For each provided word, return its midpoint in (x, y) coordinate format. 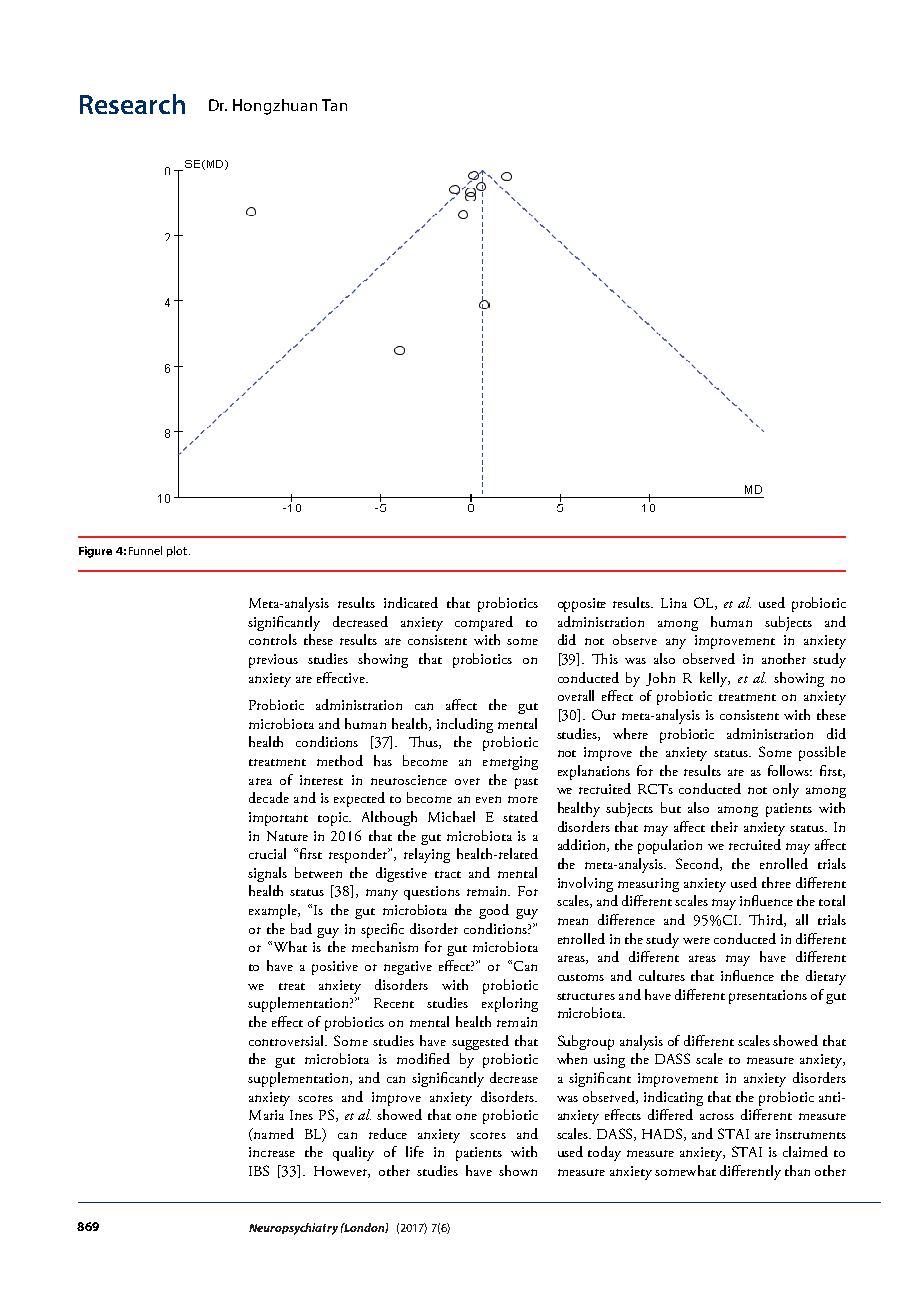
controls (273, 639)
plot (178, 551)
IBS (259, 1170)
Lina (674, 603)
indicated (411, 602)
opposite (582, 605)
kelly (715, 679)
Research (132, 104)
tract (448, 874)
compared (484, 623)
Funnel (145, 550)
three (776, 882)
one (466, 1116)
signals (267, 874)
